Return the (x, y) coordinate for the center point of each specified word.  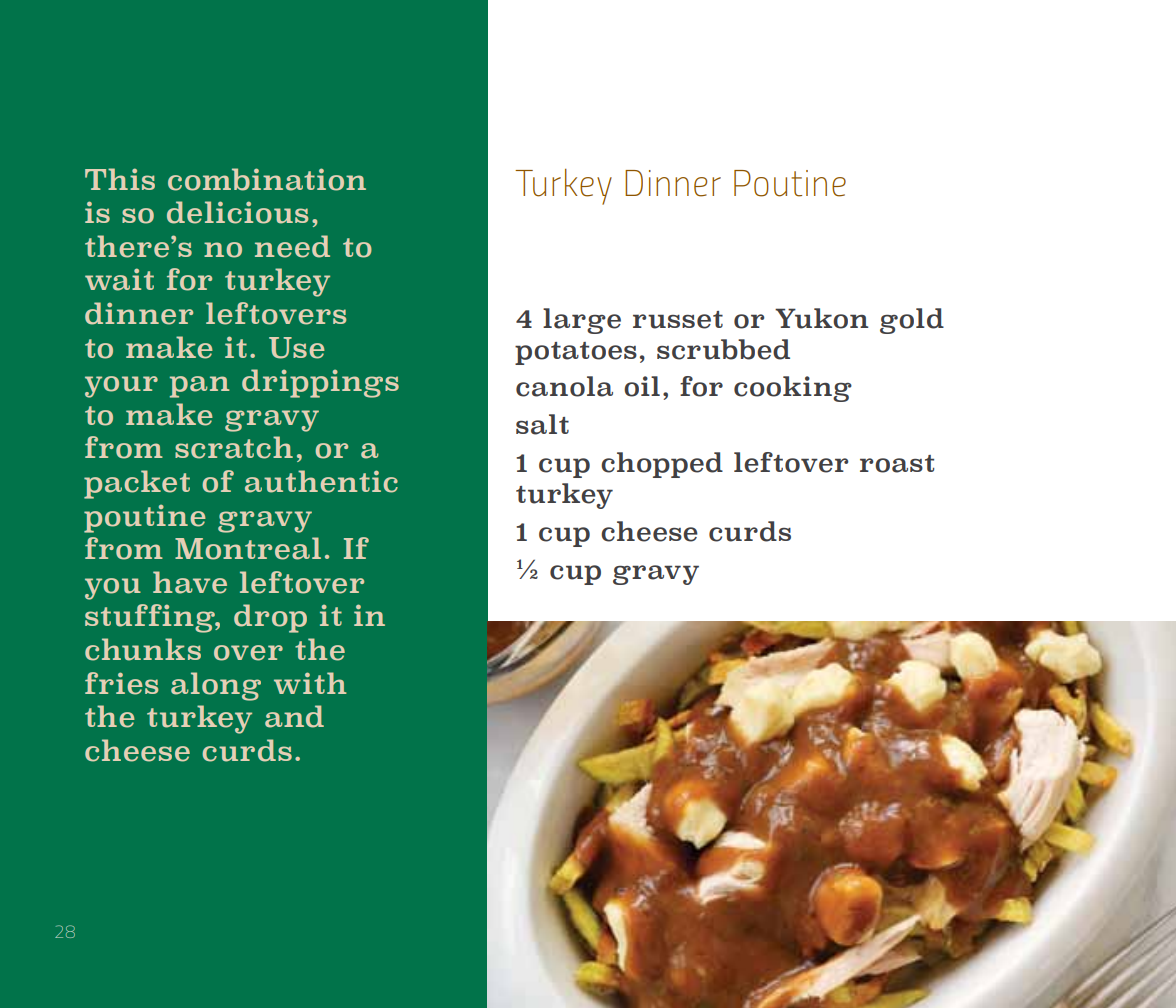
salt (542, 424)
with (310, 683)
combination (267, 179)
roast (897, 464)
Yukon (821, 318)
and (294, 716)
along (216, 686)
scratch (234, 447)
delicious (237, 212)
